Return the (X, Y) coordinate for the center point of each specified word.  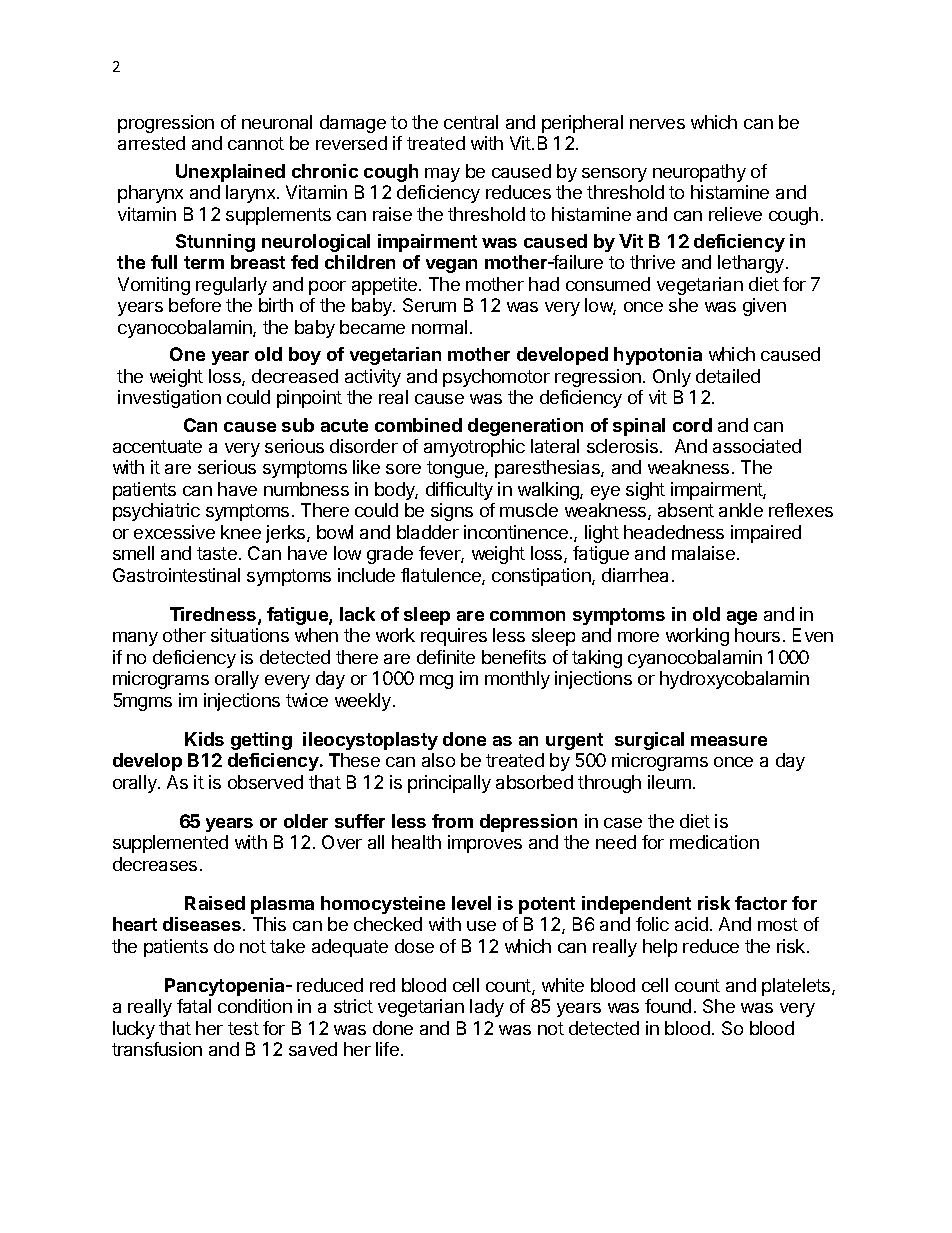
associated (757, 446)
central (471, 122)
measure (729, 741)
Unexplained (230, 173)
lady (487, 1008)
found (668, 1006)
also (438, 760)
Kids (204, 739)
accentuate (157, 446)
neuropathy (699, 173)
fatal (194, 1006)
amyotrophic (474, 448)
